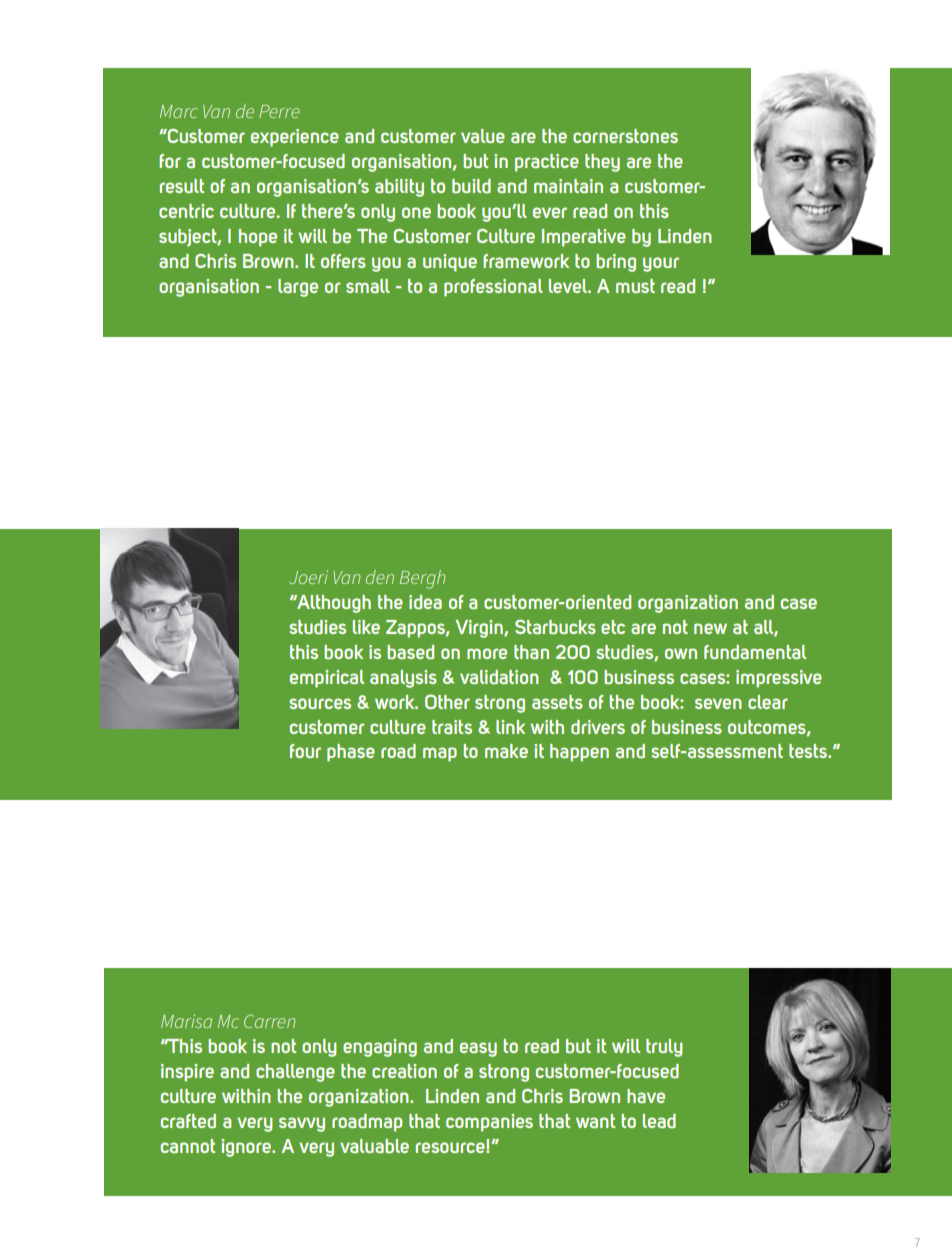 This screenshot has height=1259, width=952. What do you see at coordinates (809, 751) in the screenshot?
I see `tests` at bounding box center [809, 751].
